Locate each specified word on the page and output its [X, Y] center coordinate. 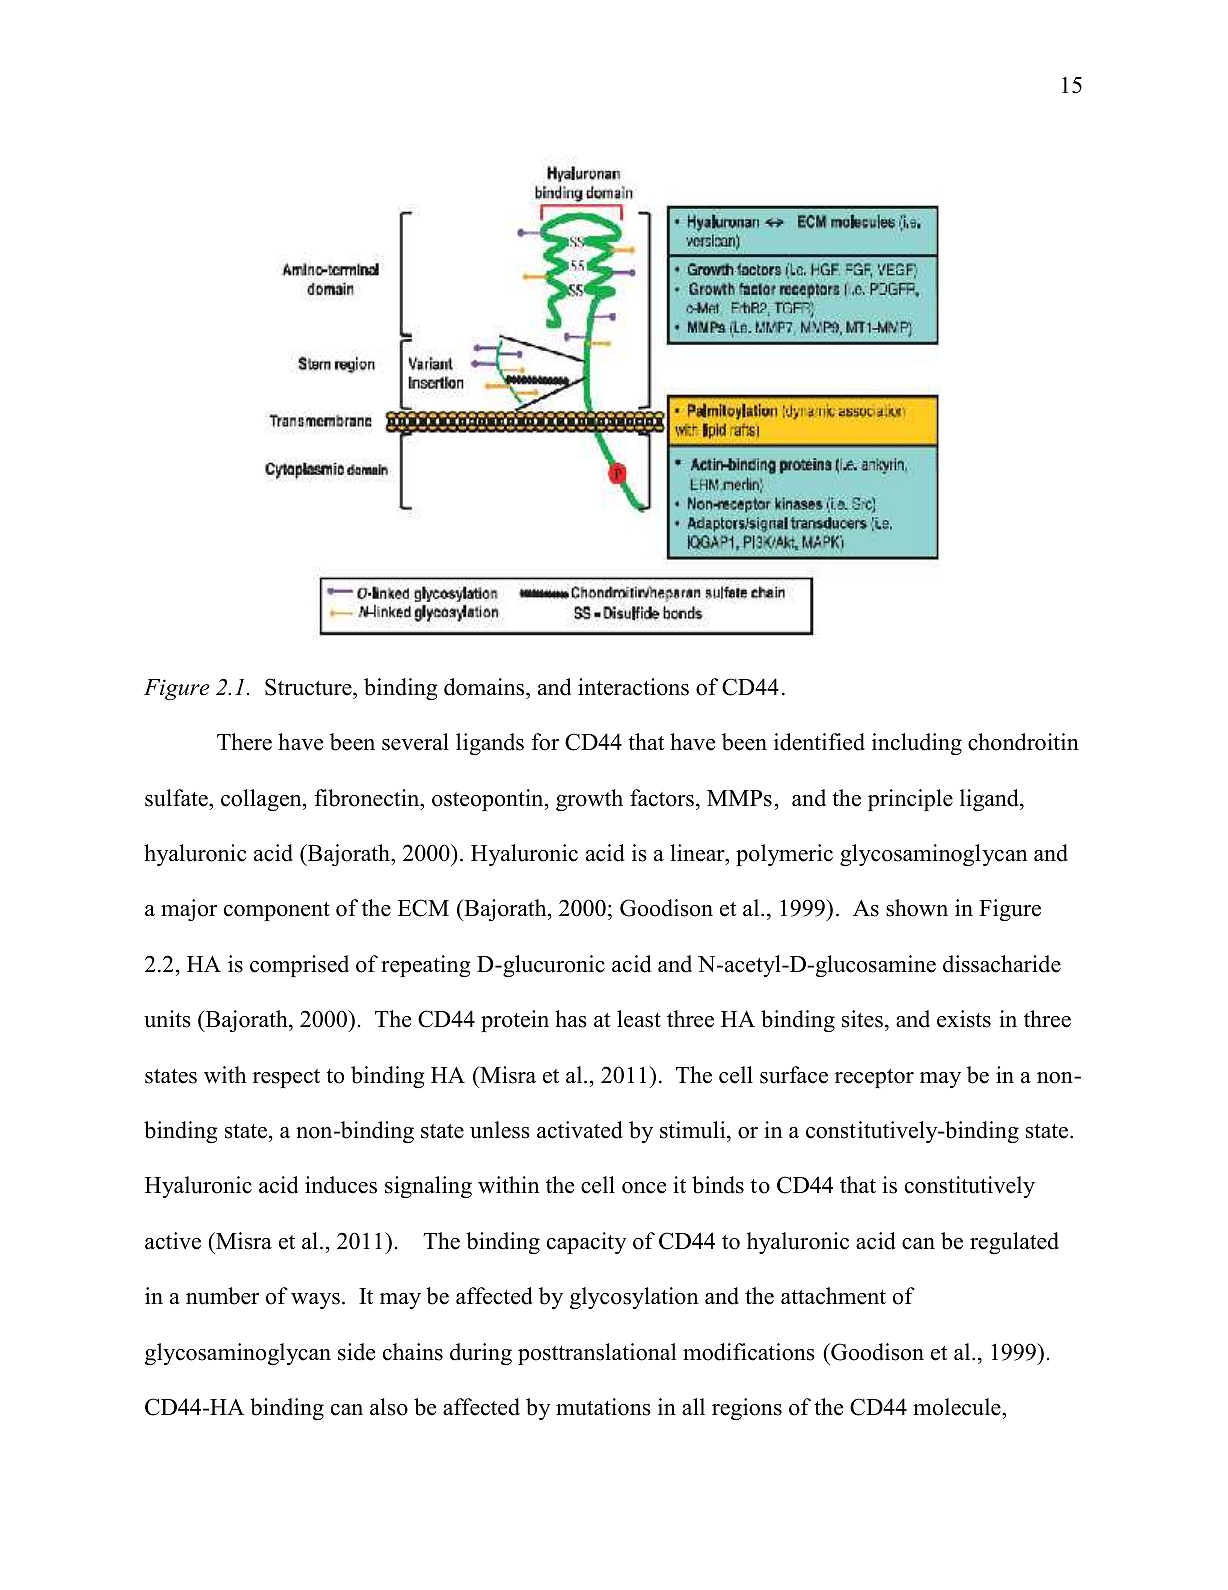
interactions [633, 687]
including [917, 744]
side [356, 1352]
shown [917, 908]
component [277, 911]
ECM [423, 908]
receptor [874, 1078]
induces [341, 1185]
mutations [603, 1407]
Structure [309, 687]
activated [580, 1130]
